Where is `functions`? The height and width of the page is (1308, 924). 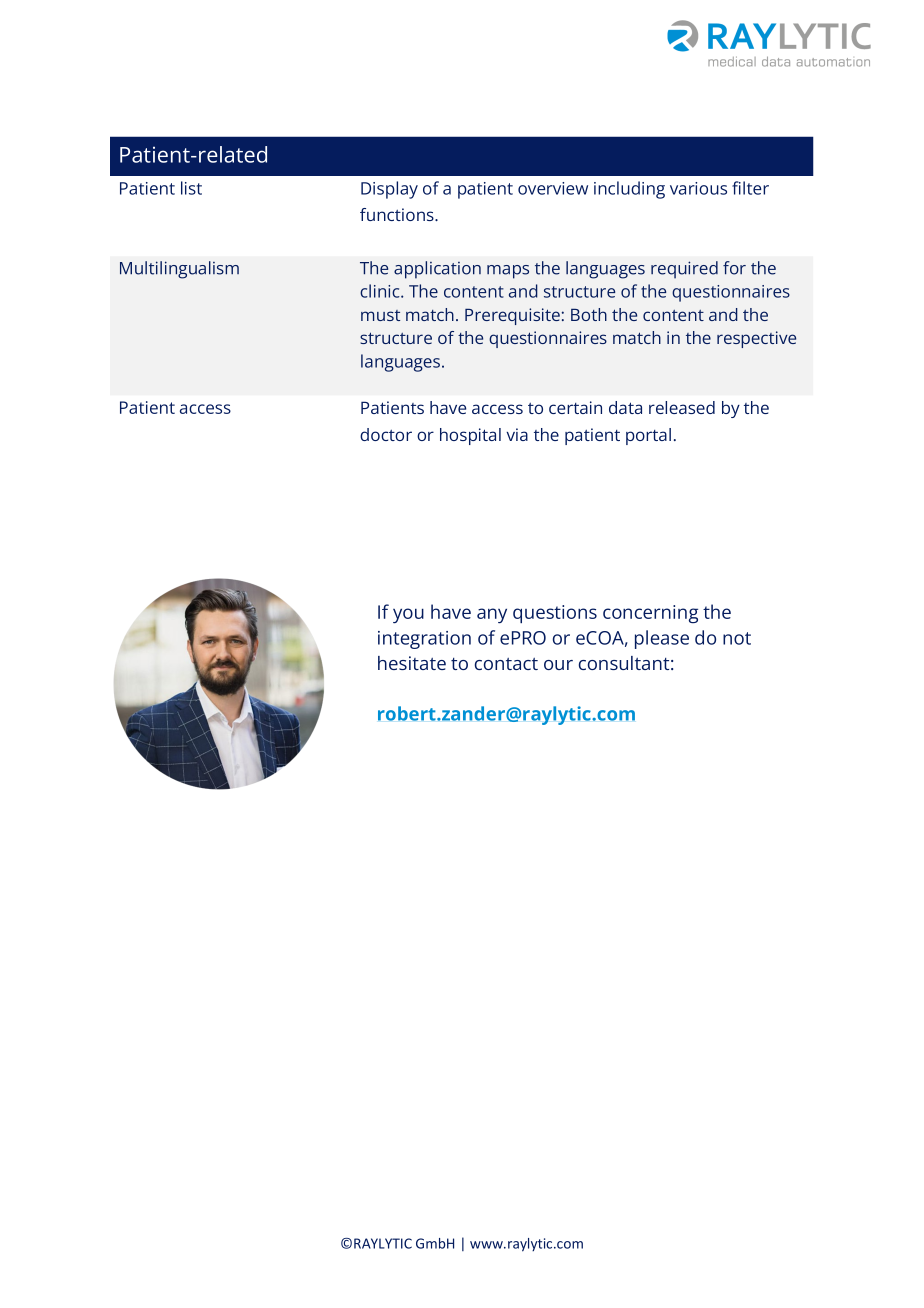
functions is located at coordinates (398, 214).
